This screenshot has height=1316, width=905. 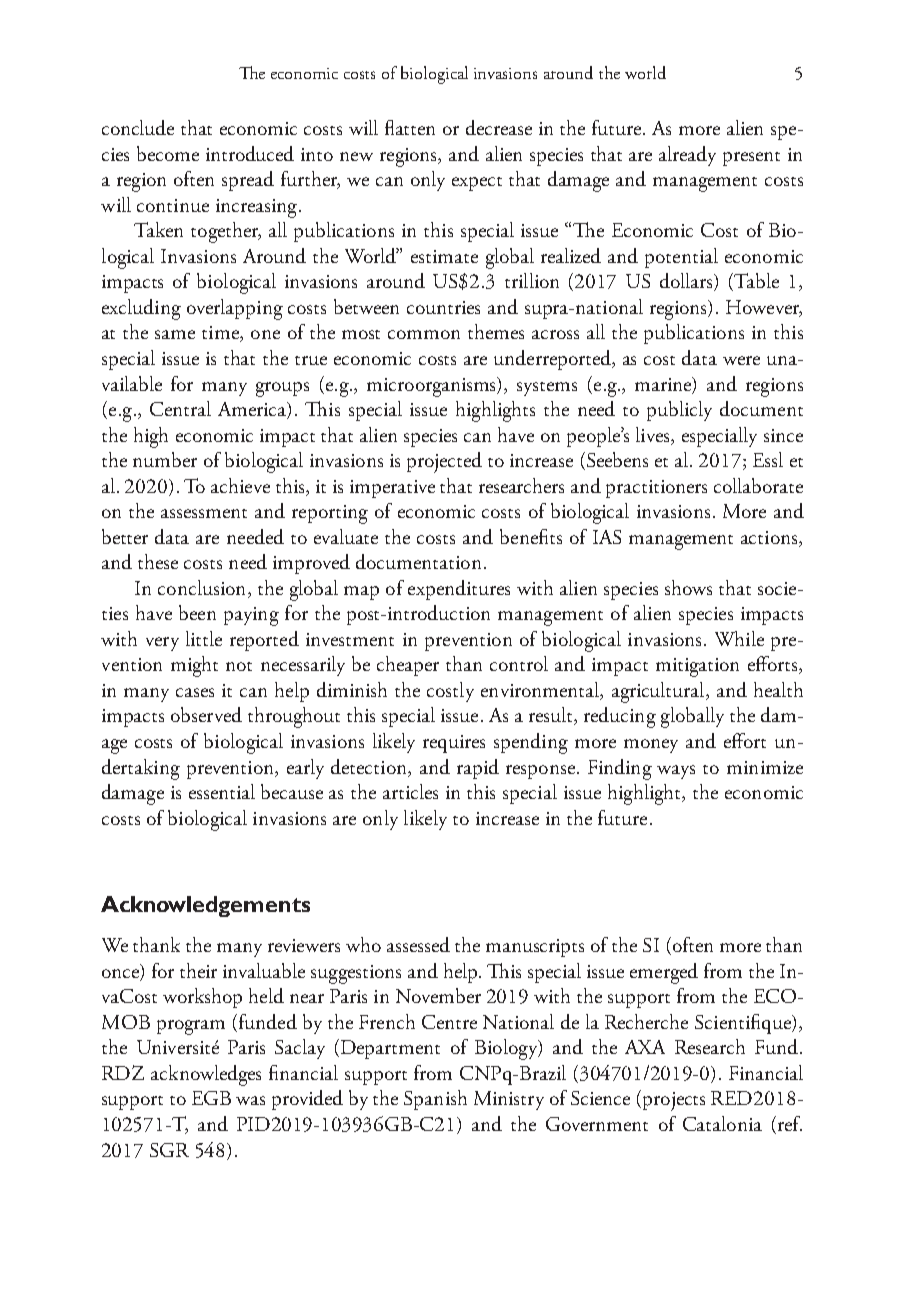 I want to click on SGR, so click(x=169, y=1150).
